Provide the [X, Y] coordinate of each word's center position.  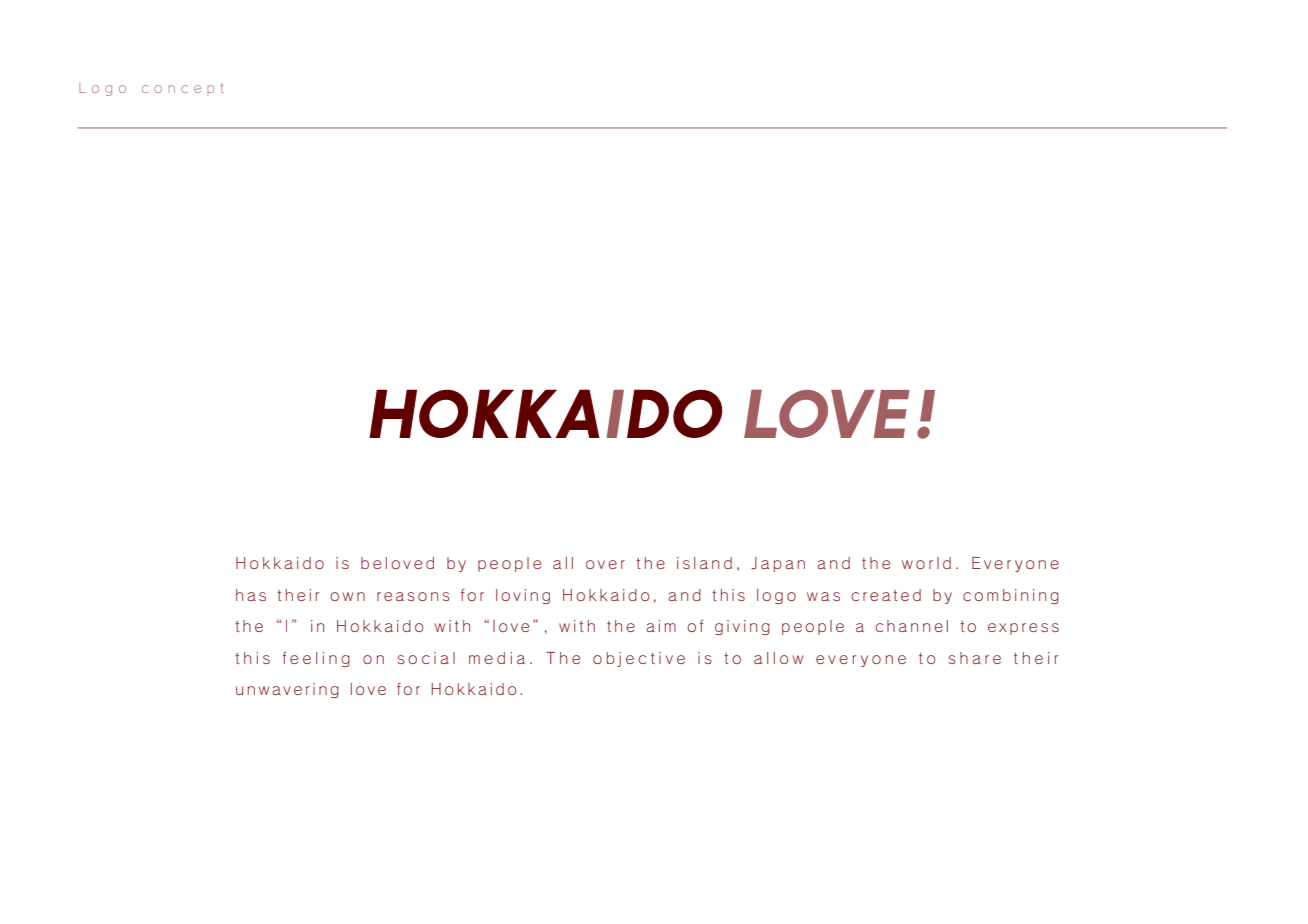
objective [639, 659]
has [251, 595]
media [497, 658]
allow [778, 658]
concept [183, 89]
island [704, 563]
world [926, 563]
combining [1011, 596]
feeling [316, 659]
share [974, 658]
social [426, 658]
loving [523, 596]
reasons [413, 596]
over [605, 564]
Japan [778, 564]
